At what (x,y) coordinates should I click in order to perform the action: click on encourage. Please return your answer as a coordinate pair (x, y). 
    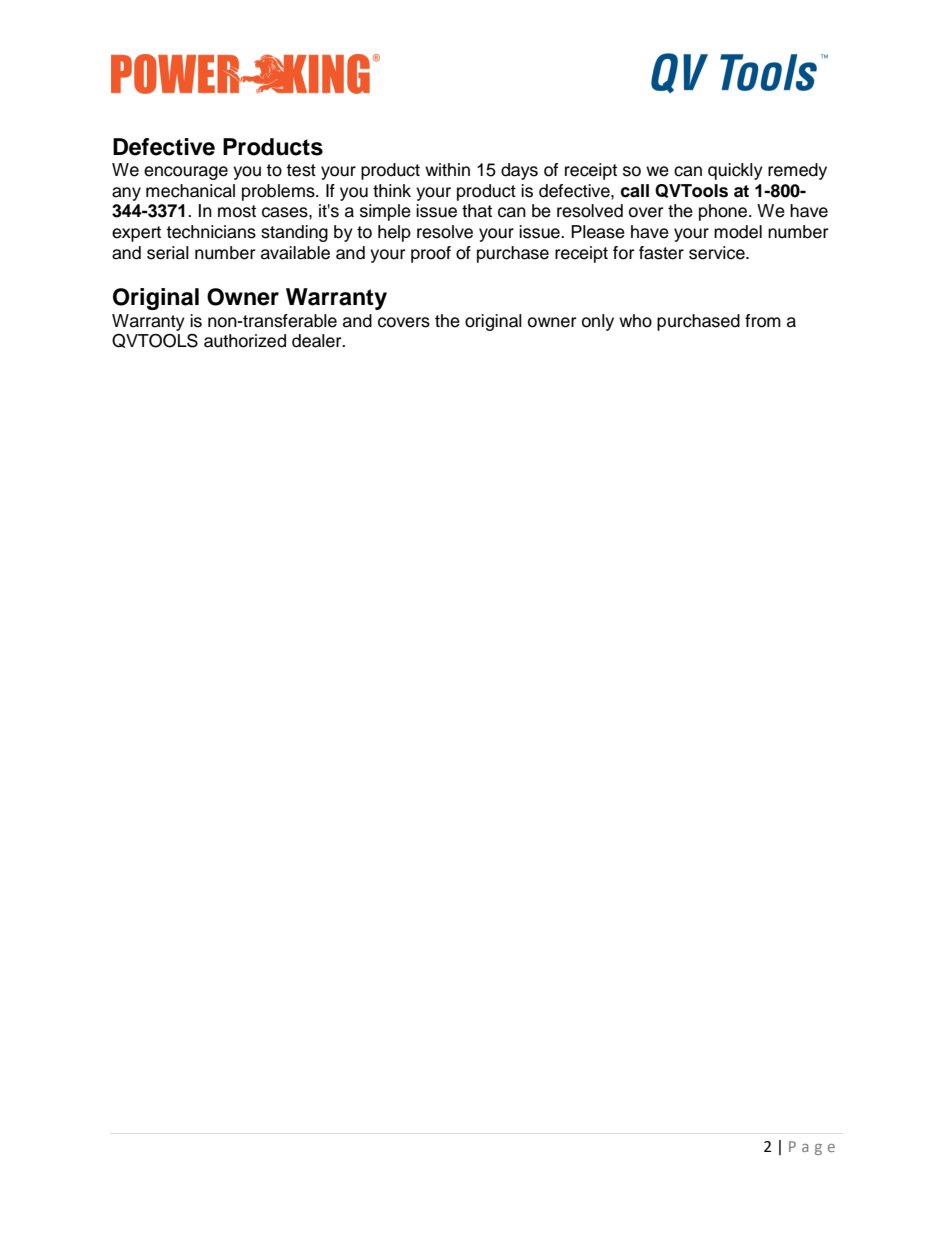
    Looking at the image, I should click on (186, 173).
